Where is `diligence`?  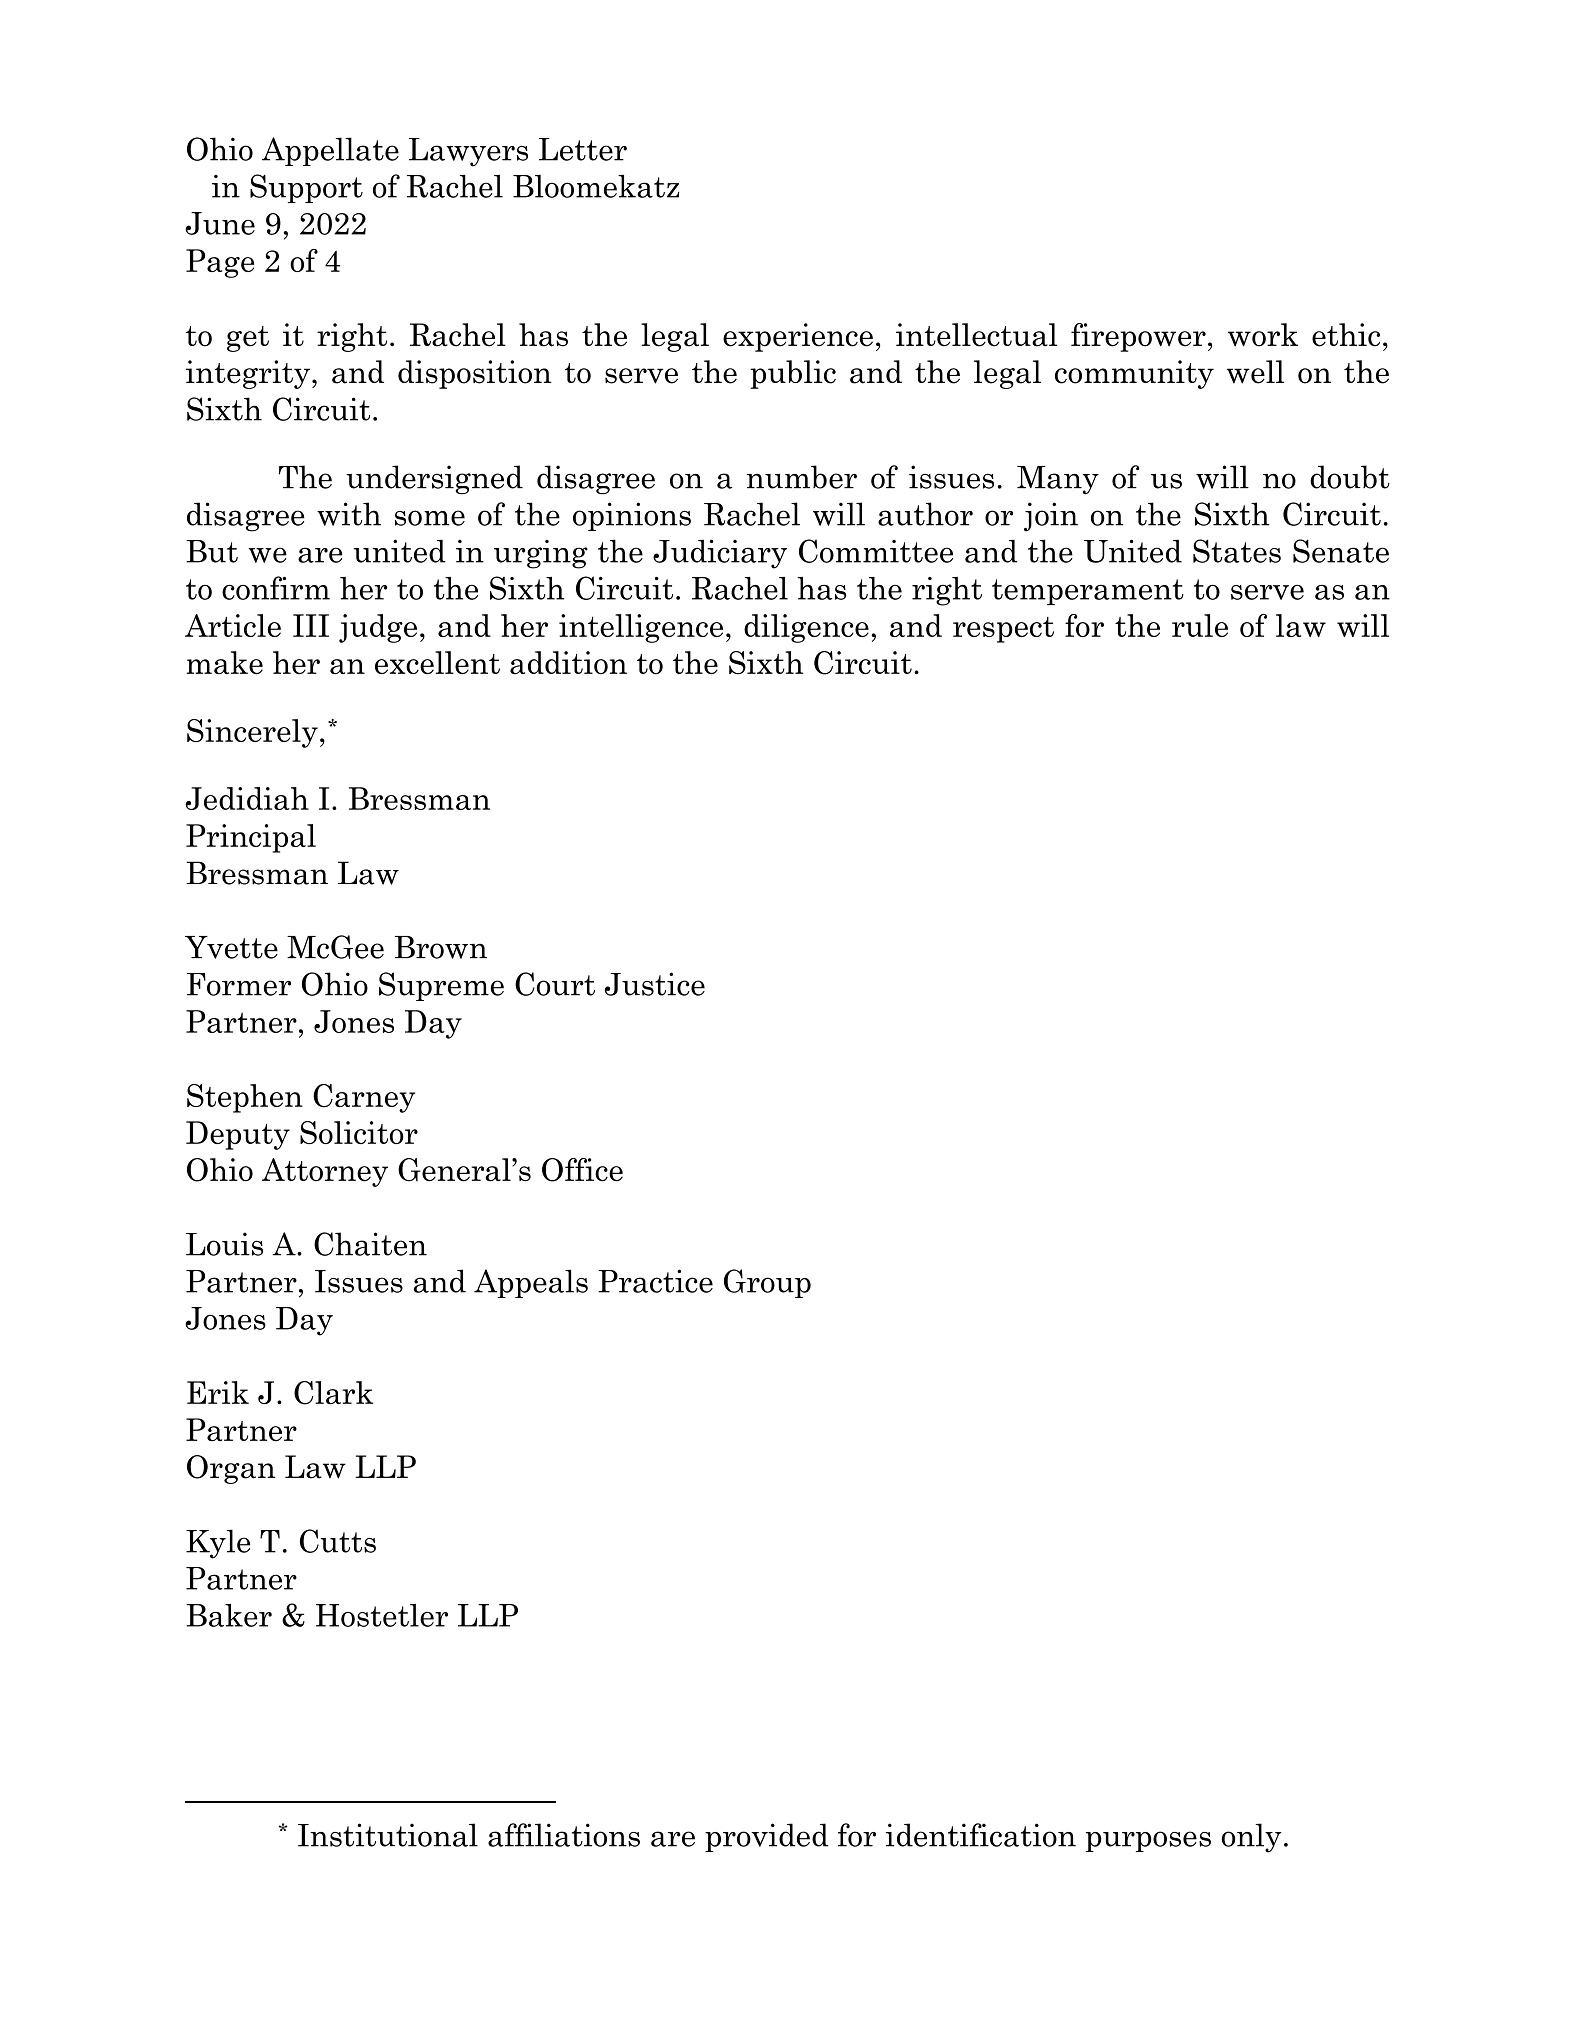
diligence is located at coordinates (806, 628).
